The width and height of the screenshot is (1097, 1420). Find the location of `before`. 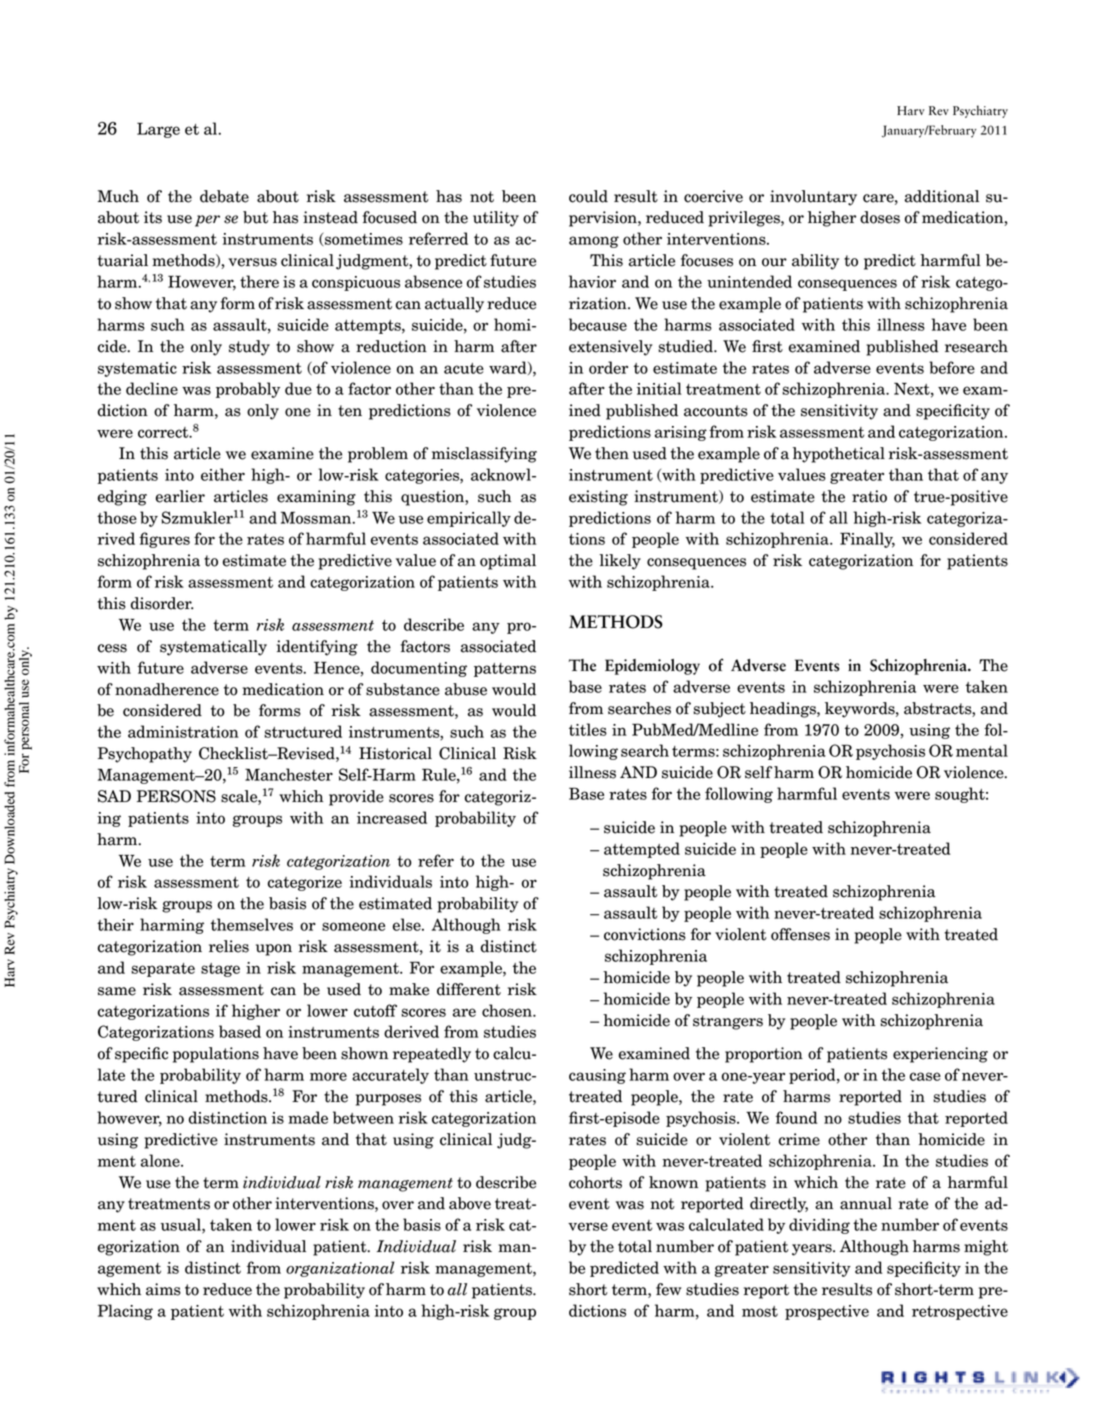

before is located at coordinates (952, 367).
